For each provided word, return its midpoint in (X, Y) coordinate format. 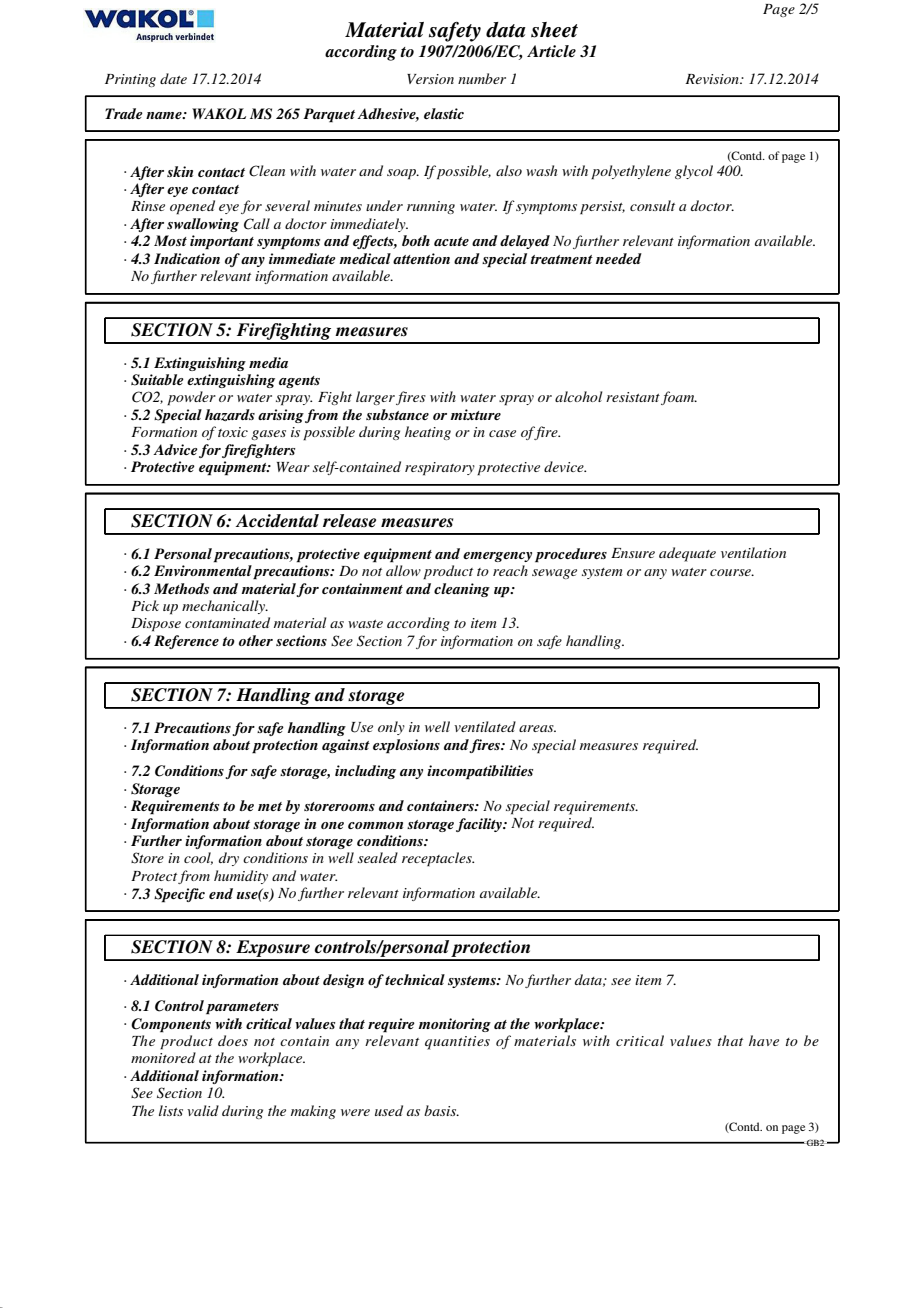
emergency (497, 557)
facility (480, 825)
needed (619, 258)
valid (203, 1110)
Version (430, 79)
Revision (713, 79)
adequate (687, 554)
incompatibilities (480, 772)
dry (229, 859)
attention (421, 258)
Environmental (203, 570)
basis (441, 1110)
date (173, 78)
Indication (187, 258)
